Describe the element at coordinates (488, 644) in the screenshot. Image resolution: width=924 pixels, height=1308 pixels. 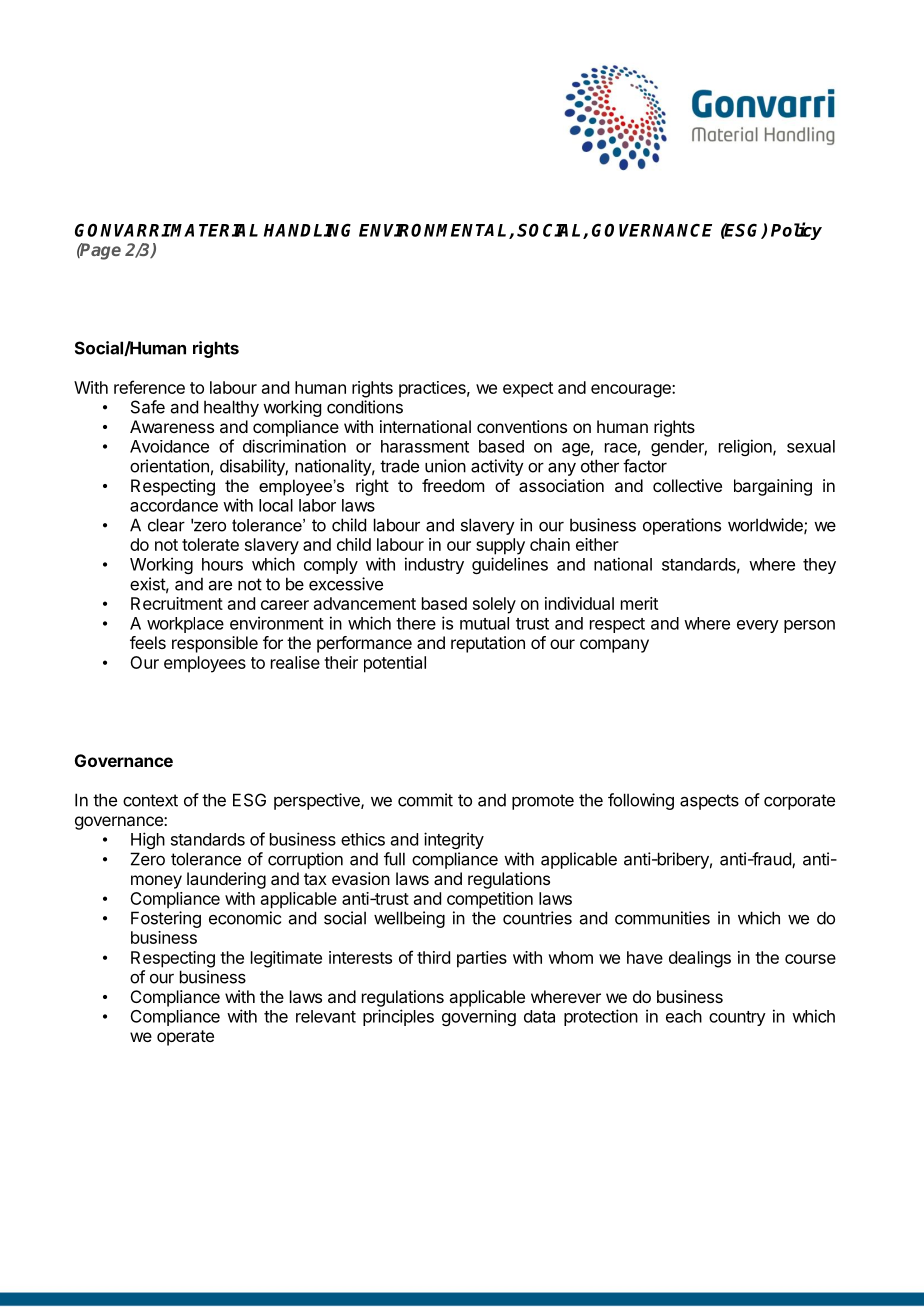
I see `reputation` at that location.
